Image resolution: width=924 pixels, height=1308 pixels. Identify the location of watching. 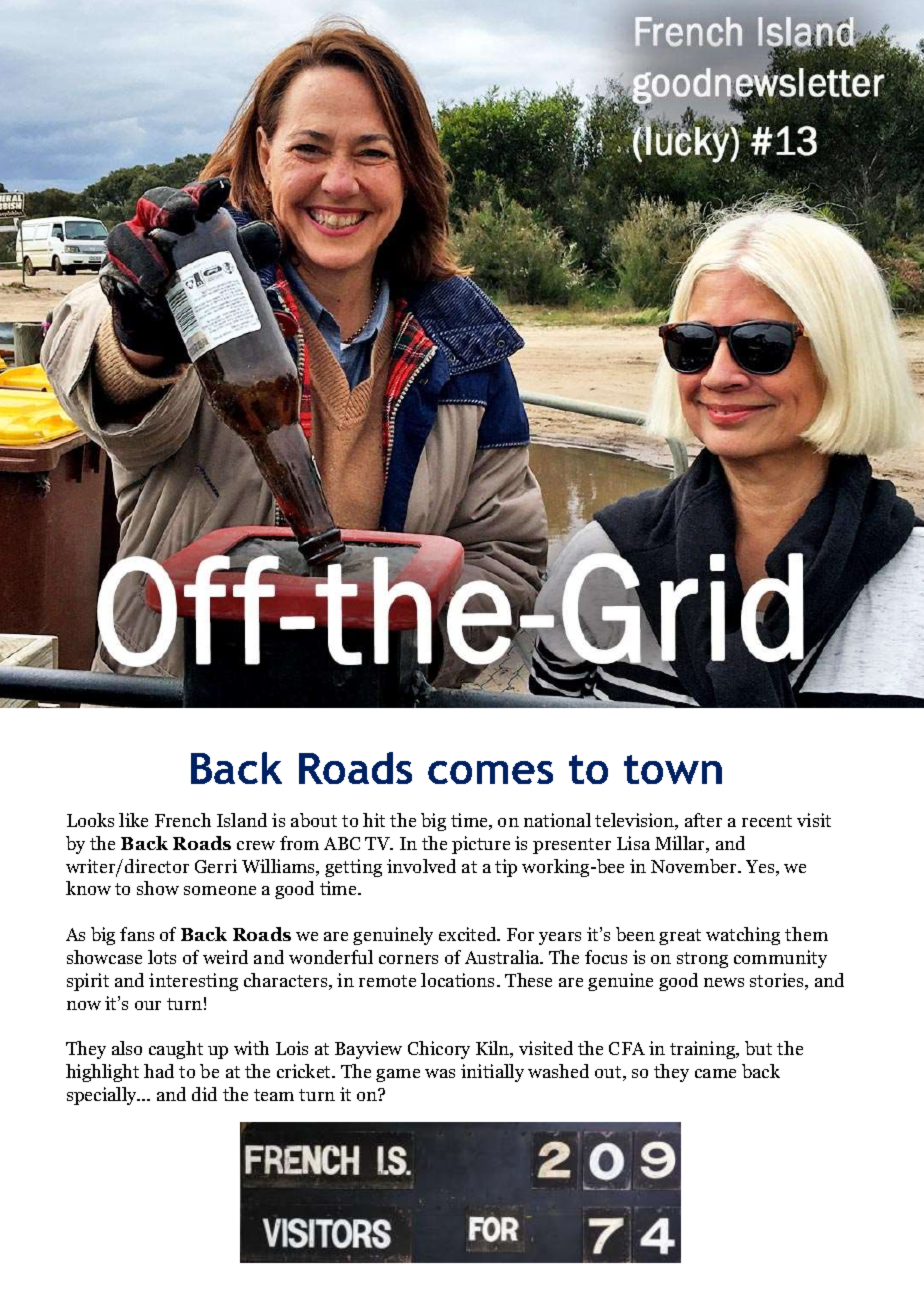
(743, 936).
